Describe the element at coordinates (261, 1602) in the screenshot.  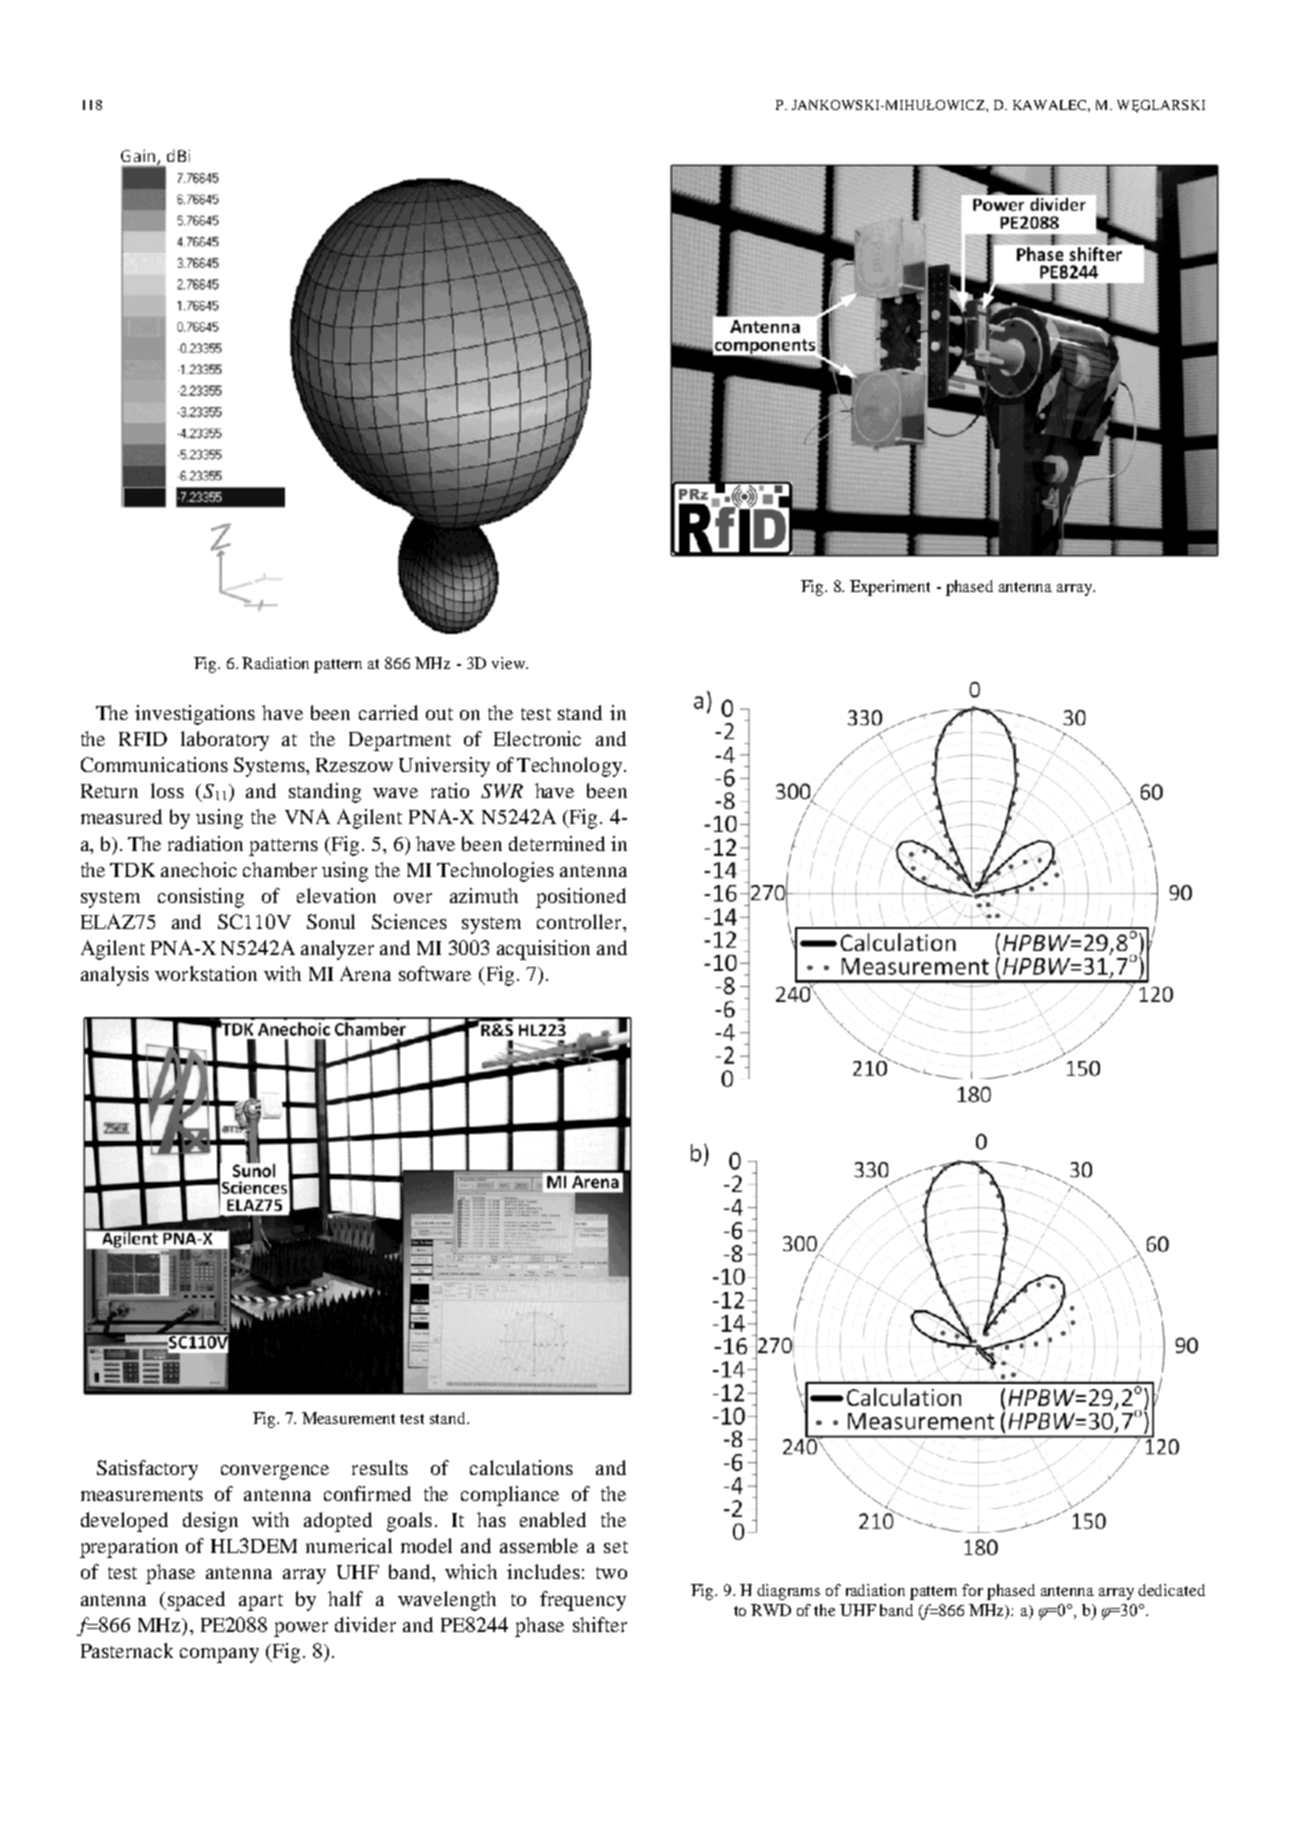
I see `apart` at that location.
